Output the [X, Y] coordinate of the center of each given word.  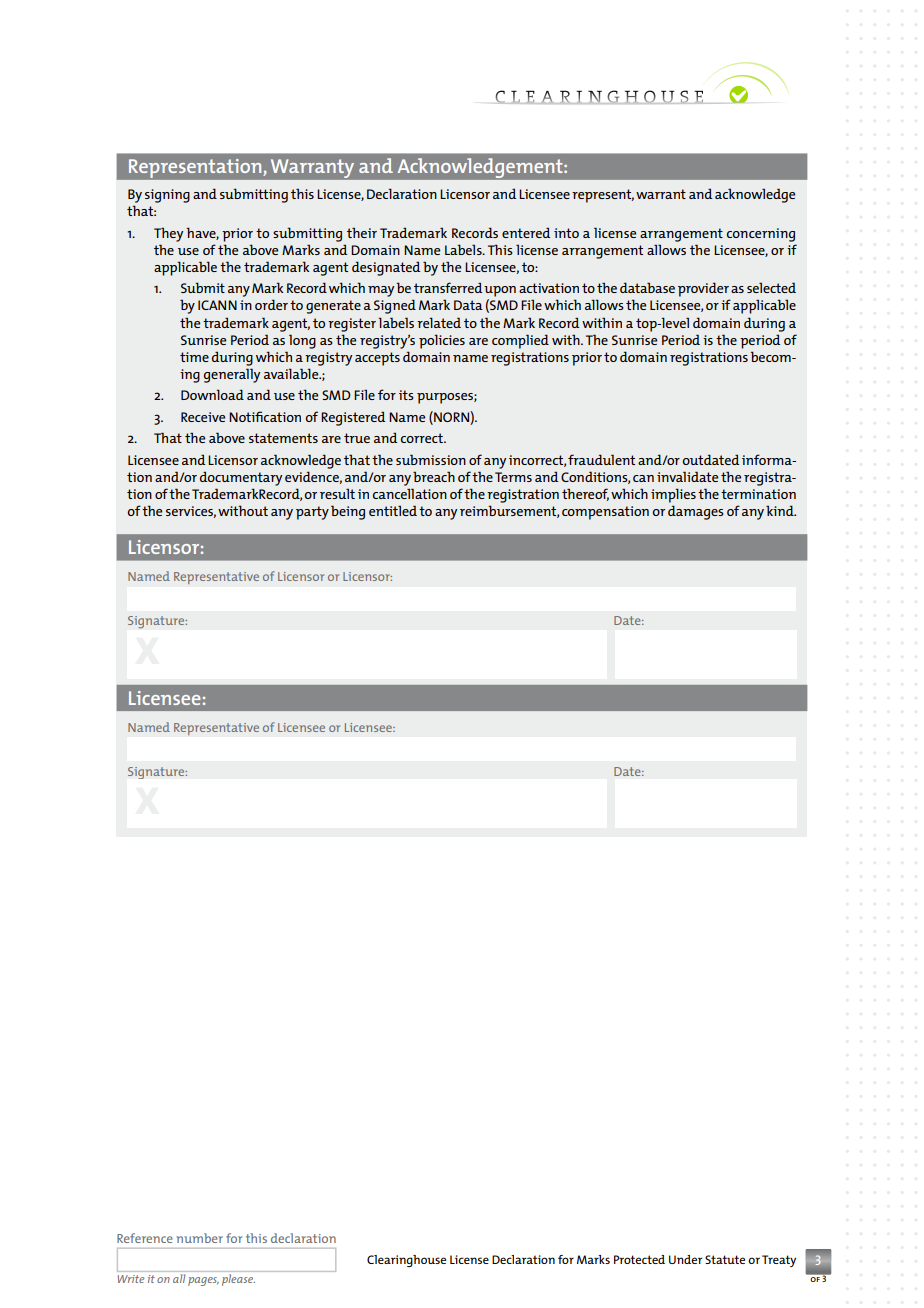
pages [203, 1281]
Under [685, 1259]
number [199, 1238]
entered [526, 232]
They [168, 234]
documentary [241, 478]
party [312, 513]
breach [434, 476]
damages [696, 512]
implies [673, 495]
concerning [761, 235]
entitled [393, 510]
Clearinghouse [406, 1261]
